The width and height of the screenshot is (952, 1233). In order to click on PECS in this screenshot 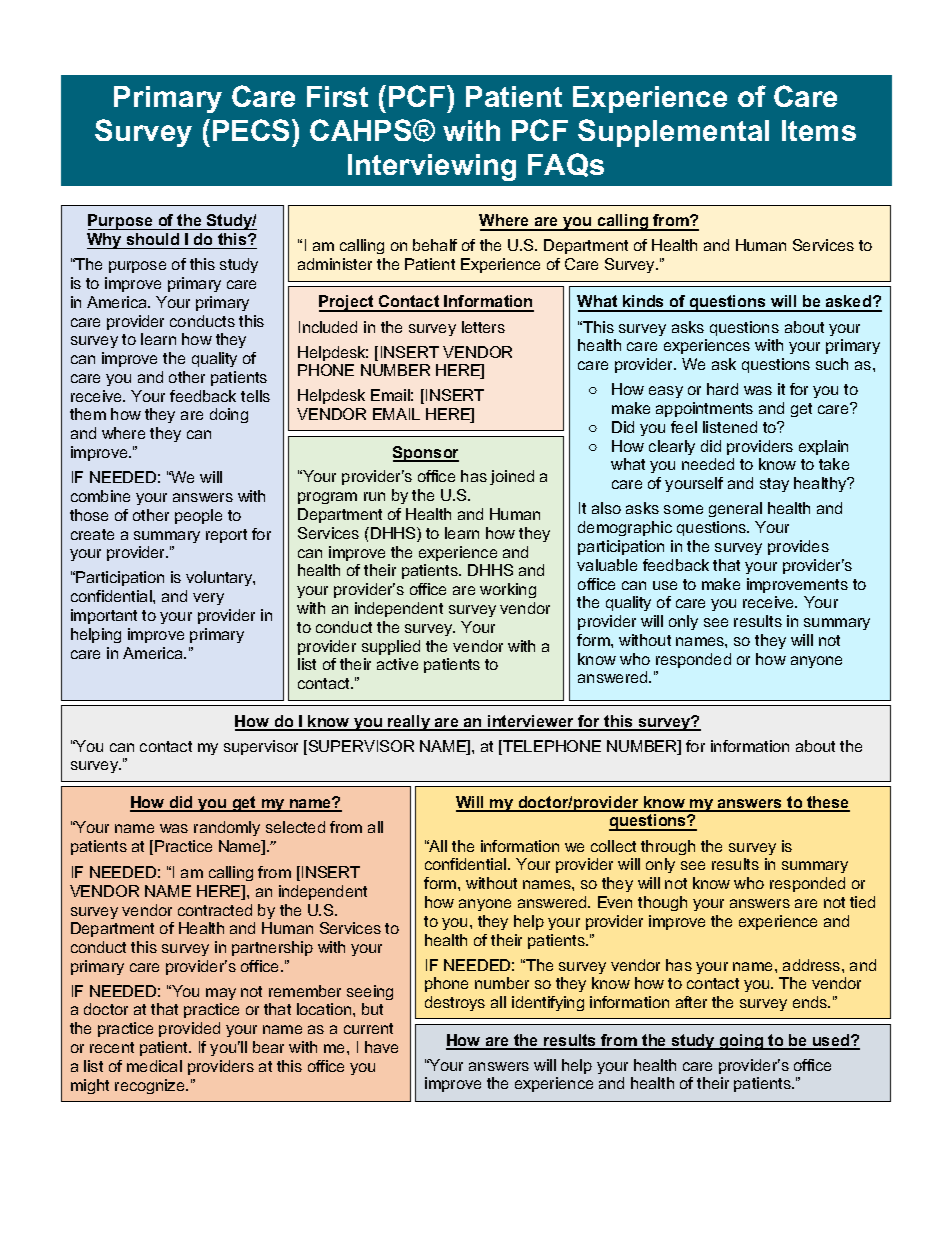, I will do `click(253, 130)`.
